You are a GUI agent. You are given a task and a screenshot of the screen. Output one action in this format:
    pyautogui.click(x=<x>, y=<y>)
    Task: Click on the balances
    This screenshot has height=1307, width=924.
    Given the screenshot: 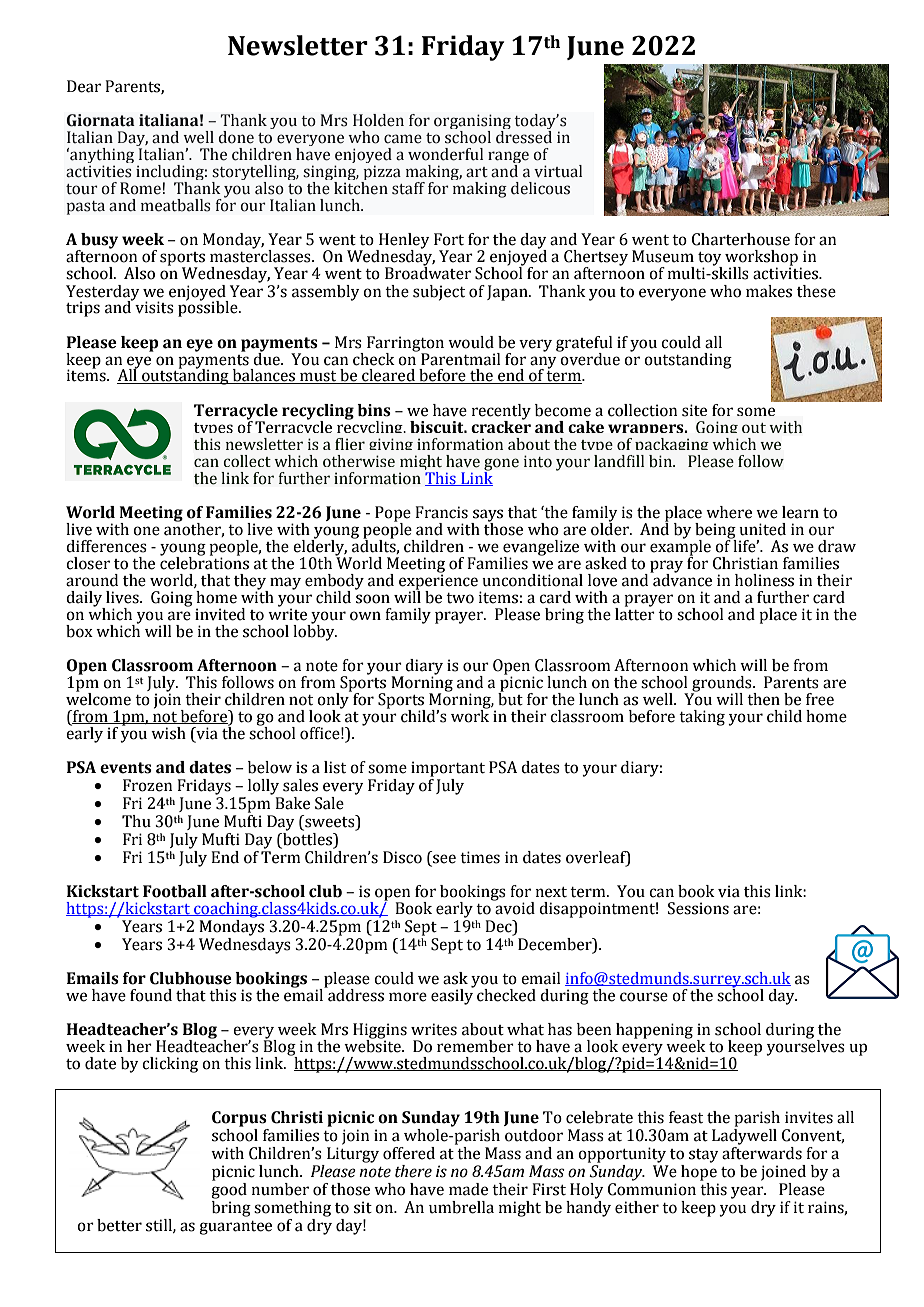 What is the action you would take?
    pyautogui.click(x=263, y=376)
